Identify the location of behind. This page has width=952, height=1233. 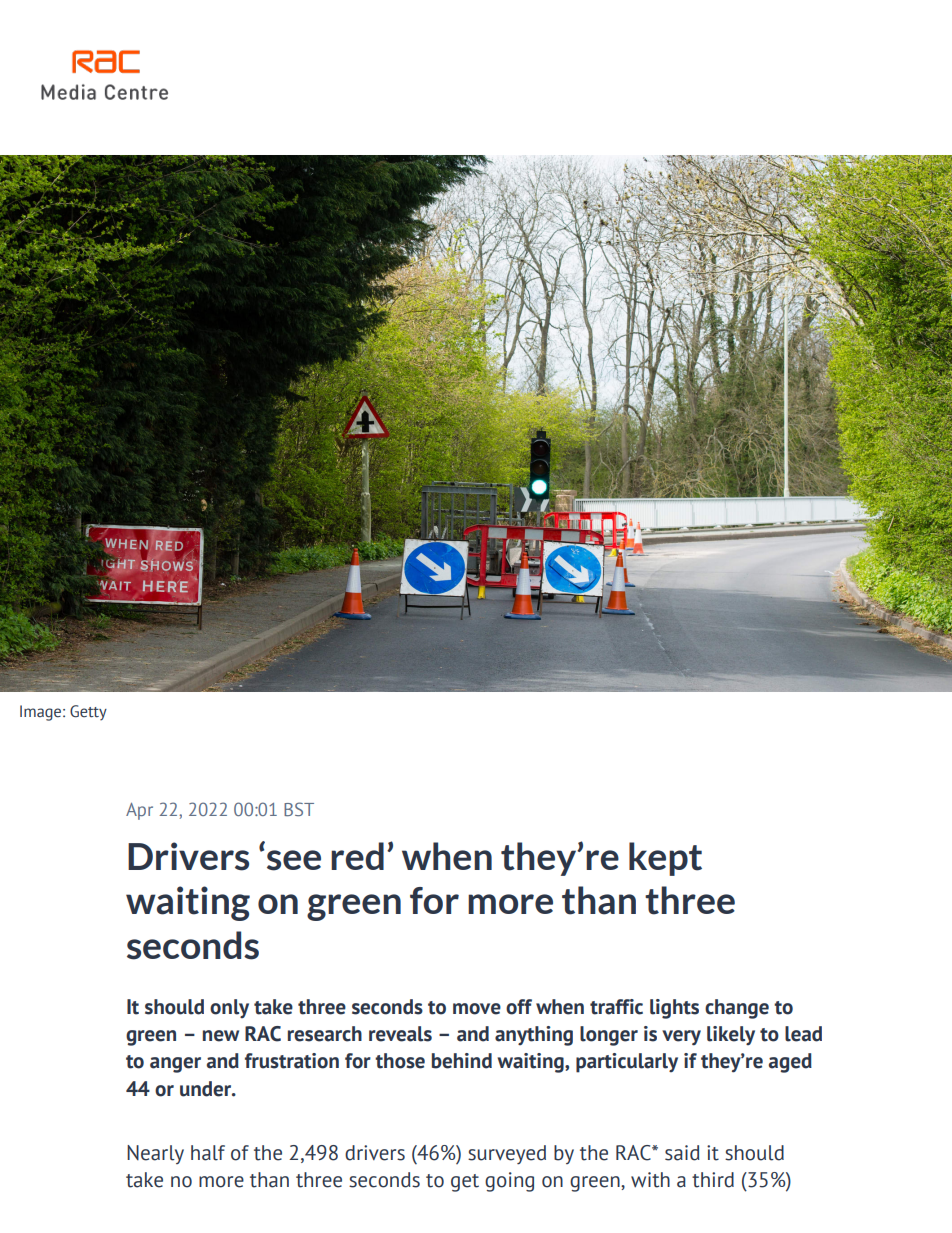
(462, 1061).
